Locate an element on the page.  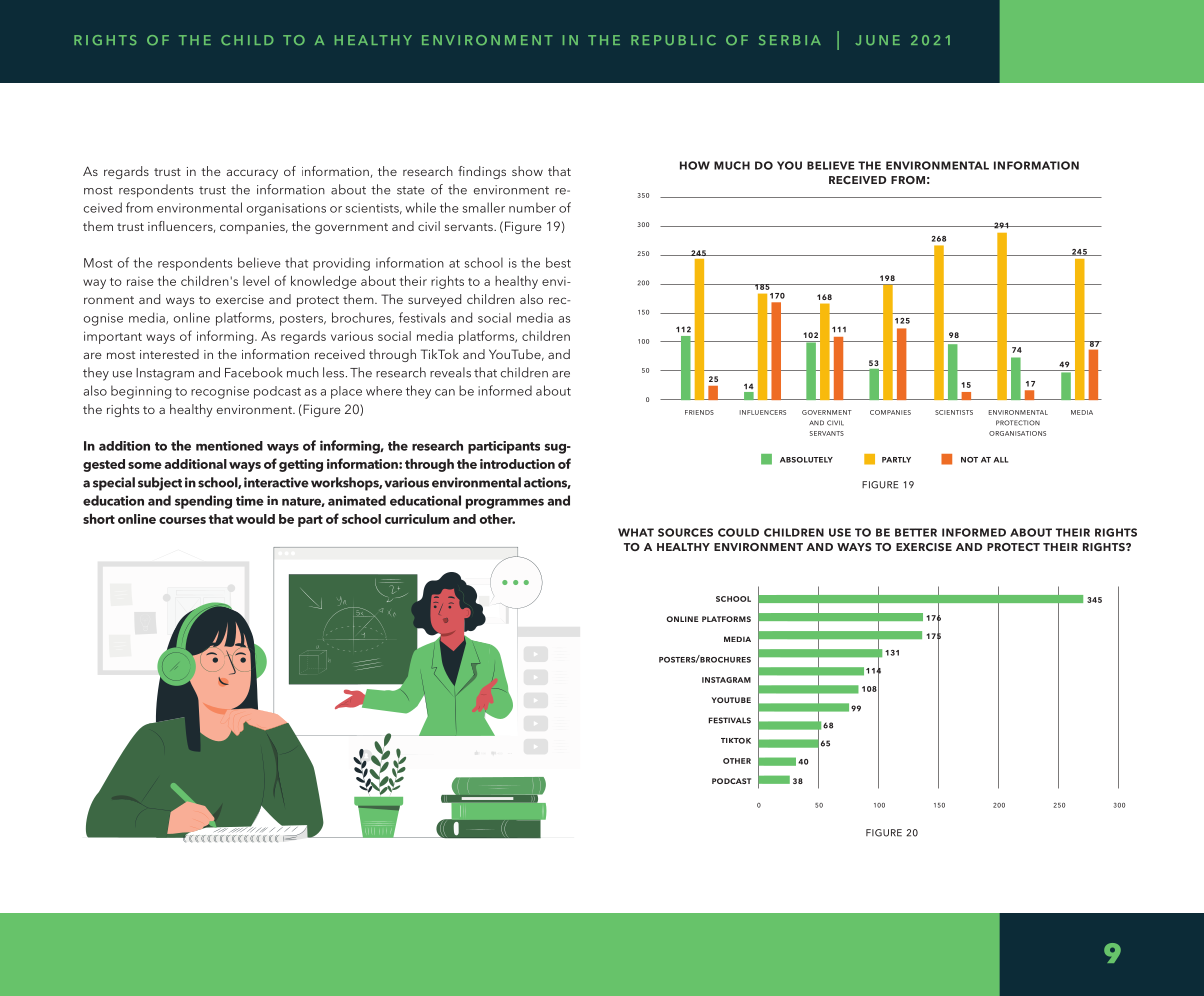
friends is located at coordinates (699, 412).
